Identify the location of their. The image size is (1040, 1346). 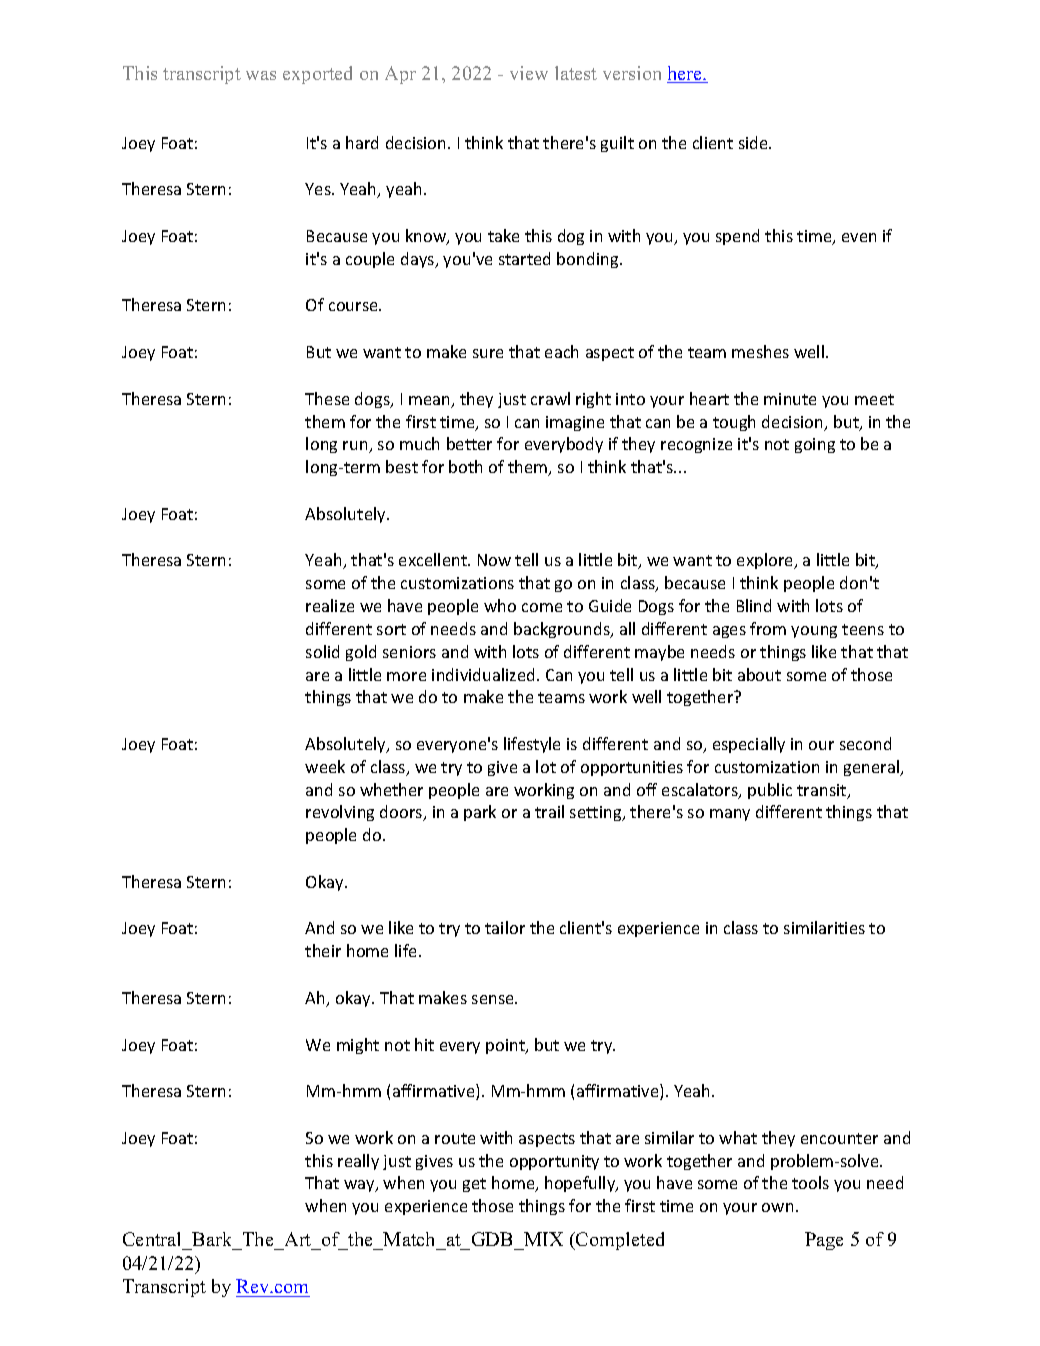
(323, 950).
